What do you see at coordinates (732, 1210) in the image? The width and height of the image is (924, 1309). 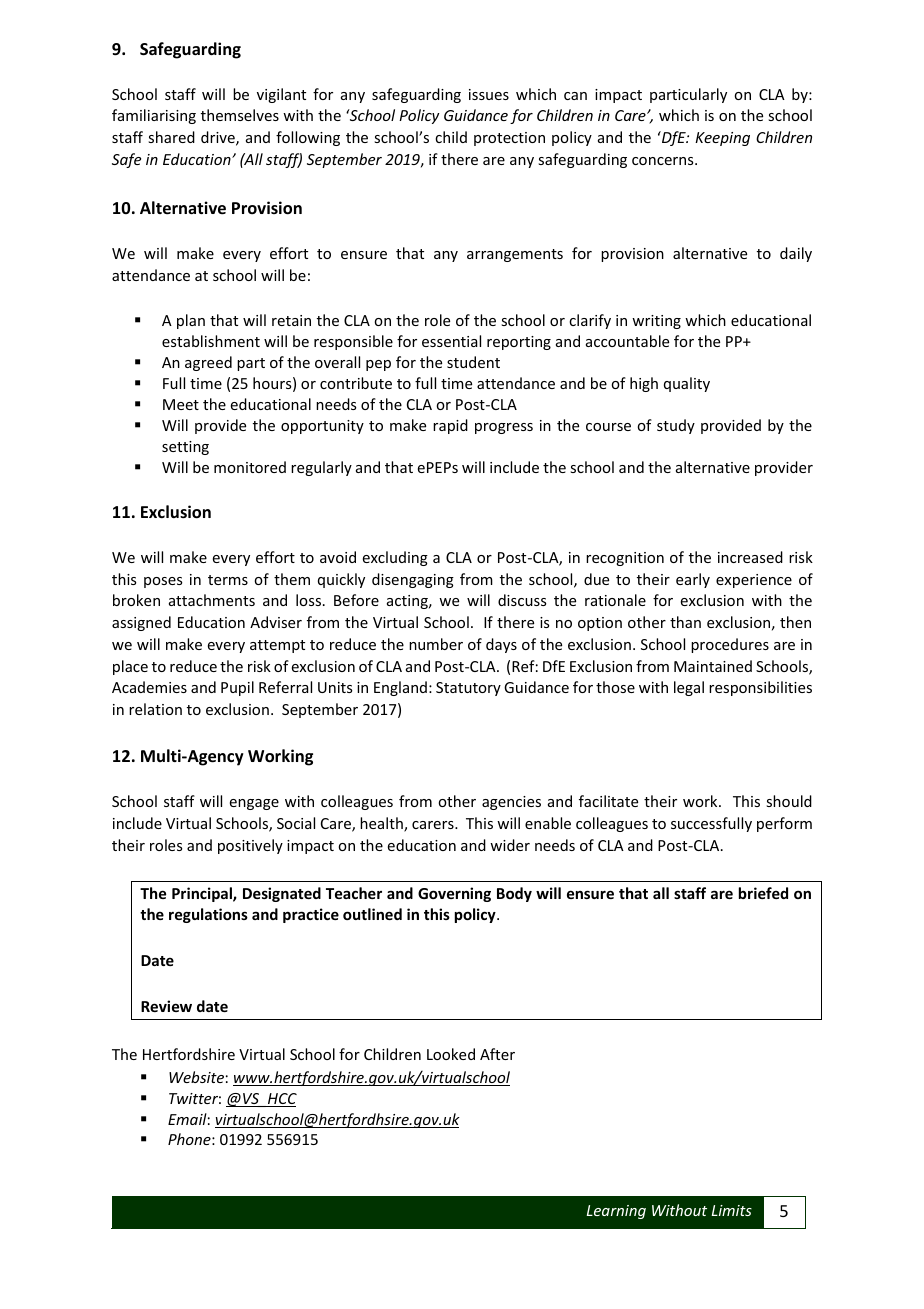 I see `Limits` at bounding box center [732, 1210].
